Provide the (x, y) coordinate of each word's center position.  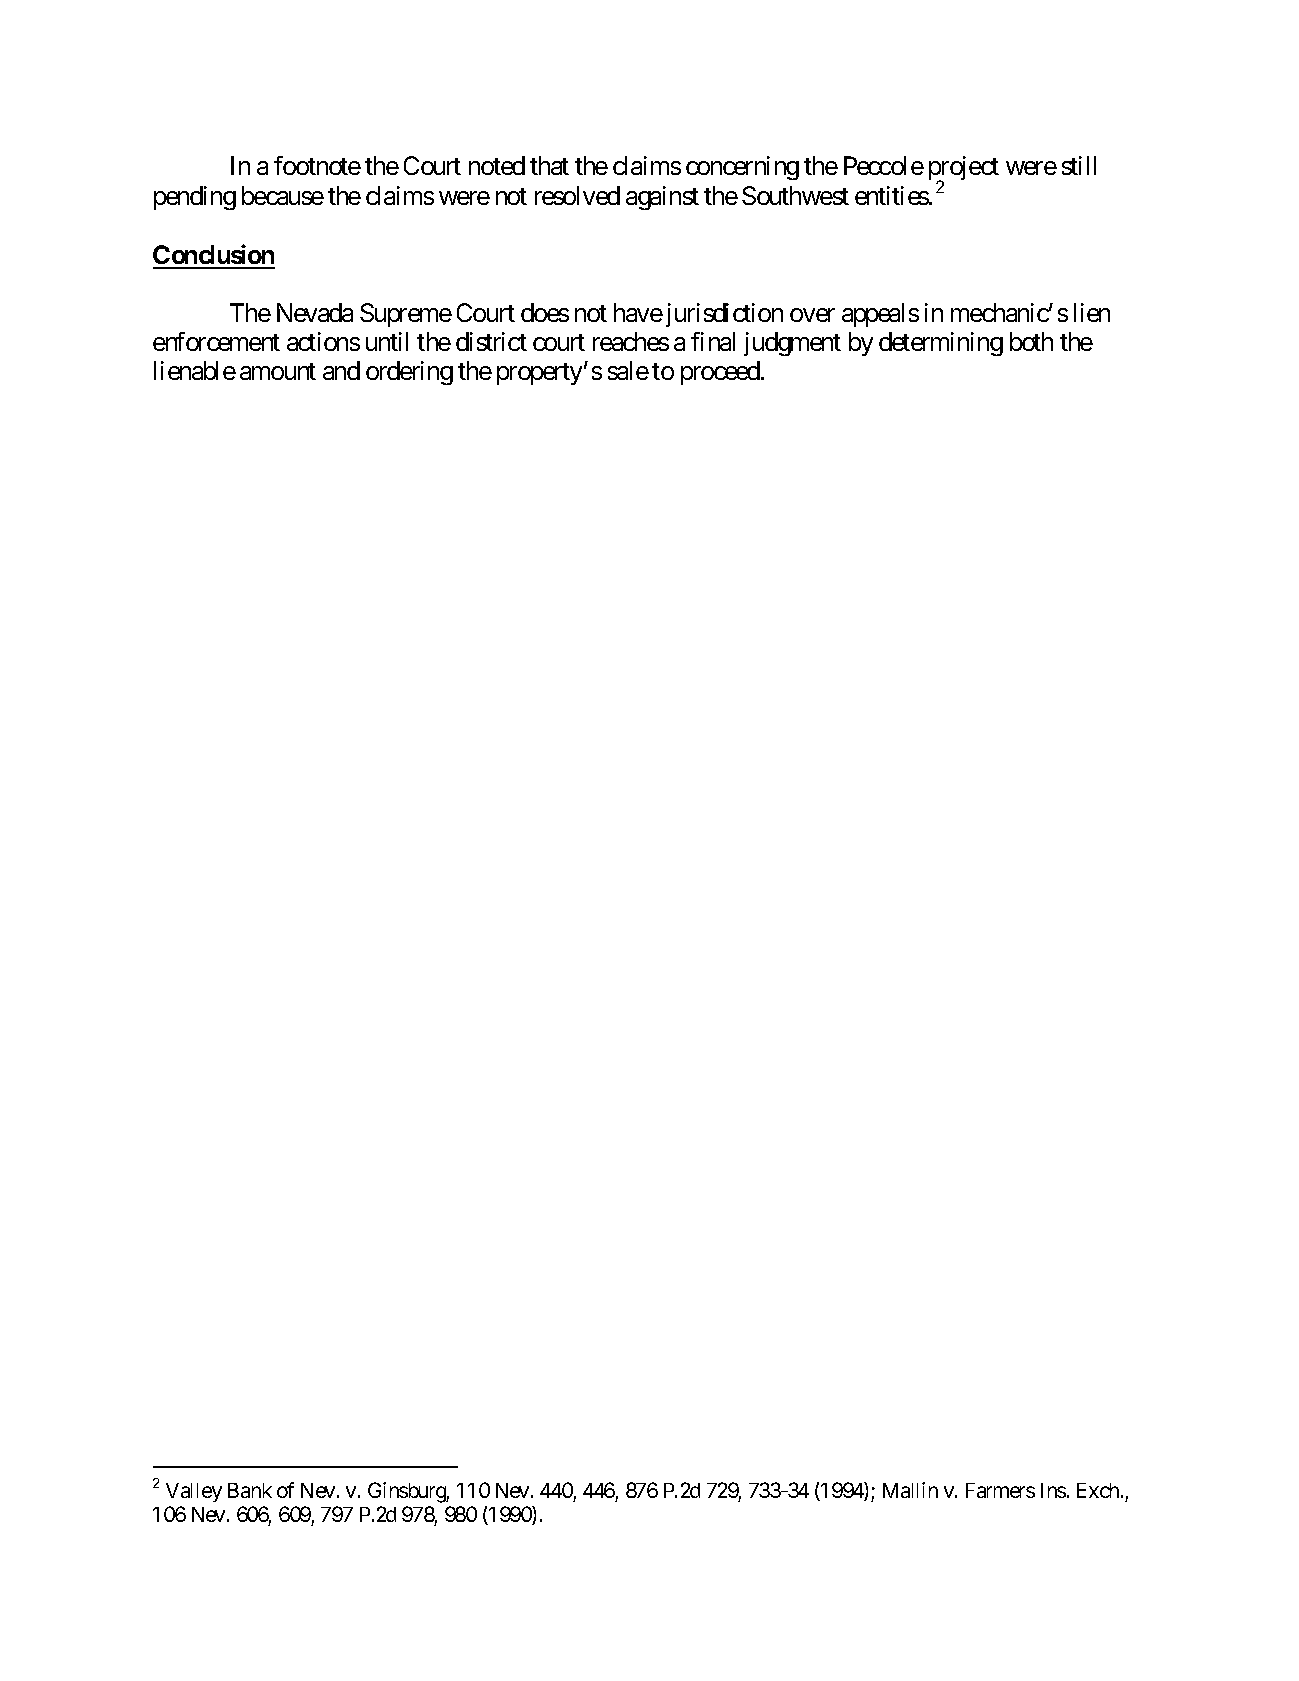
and (341, 370)
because (283, 195)
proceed (721, 373)
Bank (250, 1490)
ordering (409, 373)
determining (941, 344)
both (1031, 341)
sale (628, 370)
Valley (194, 1492)
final (713, 341)
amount (278, 372)
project (964, 170)
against (662, 198)
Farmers (1000, 1490)
